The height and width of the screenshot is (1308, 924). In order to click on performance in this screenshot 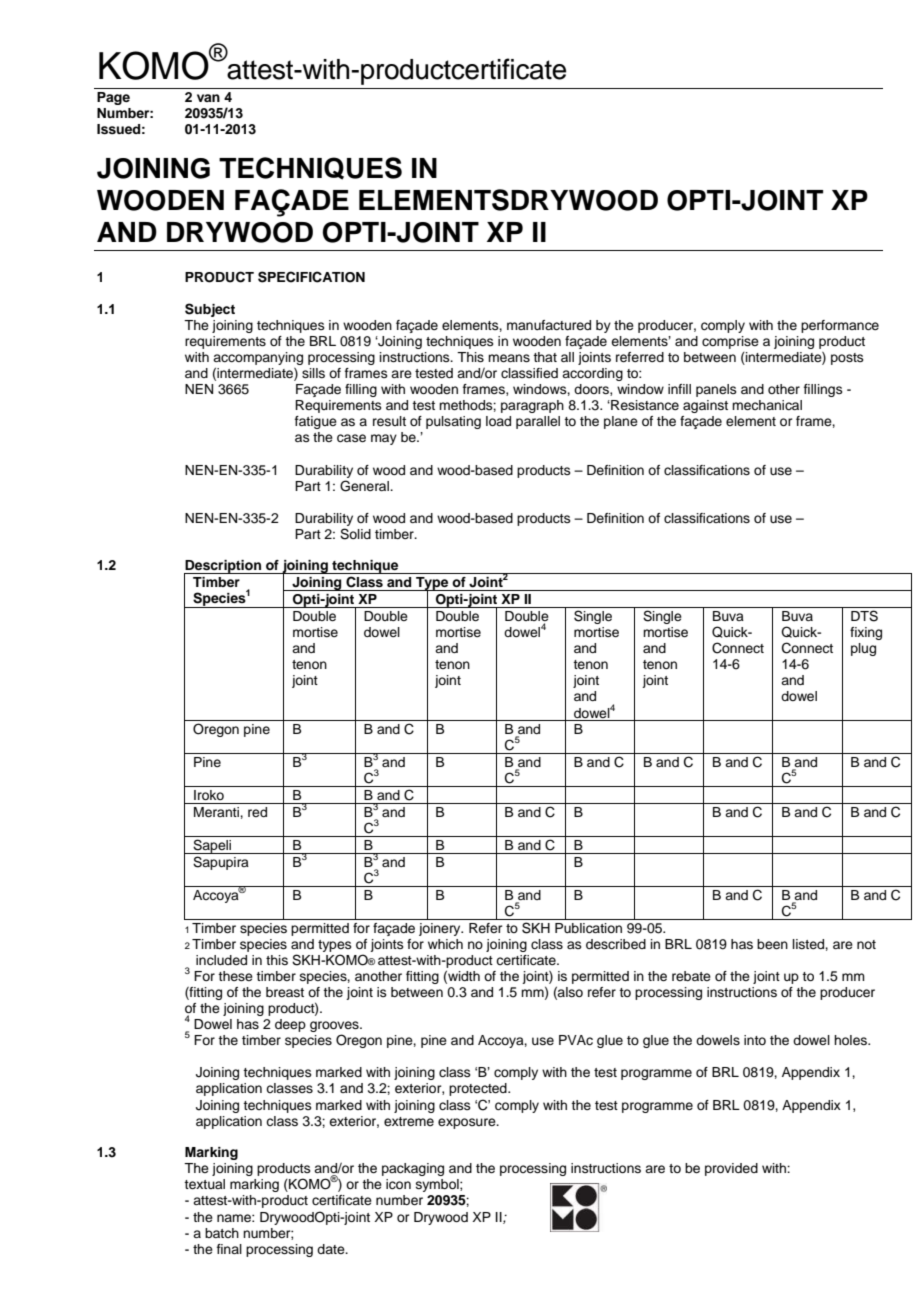, I will do `click(840, 326)`.
